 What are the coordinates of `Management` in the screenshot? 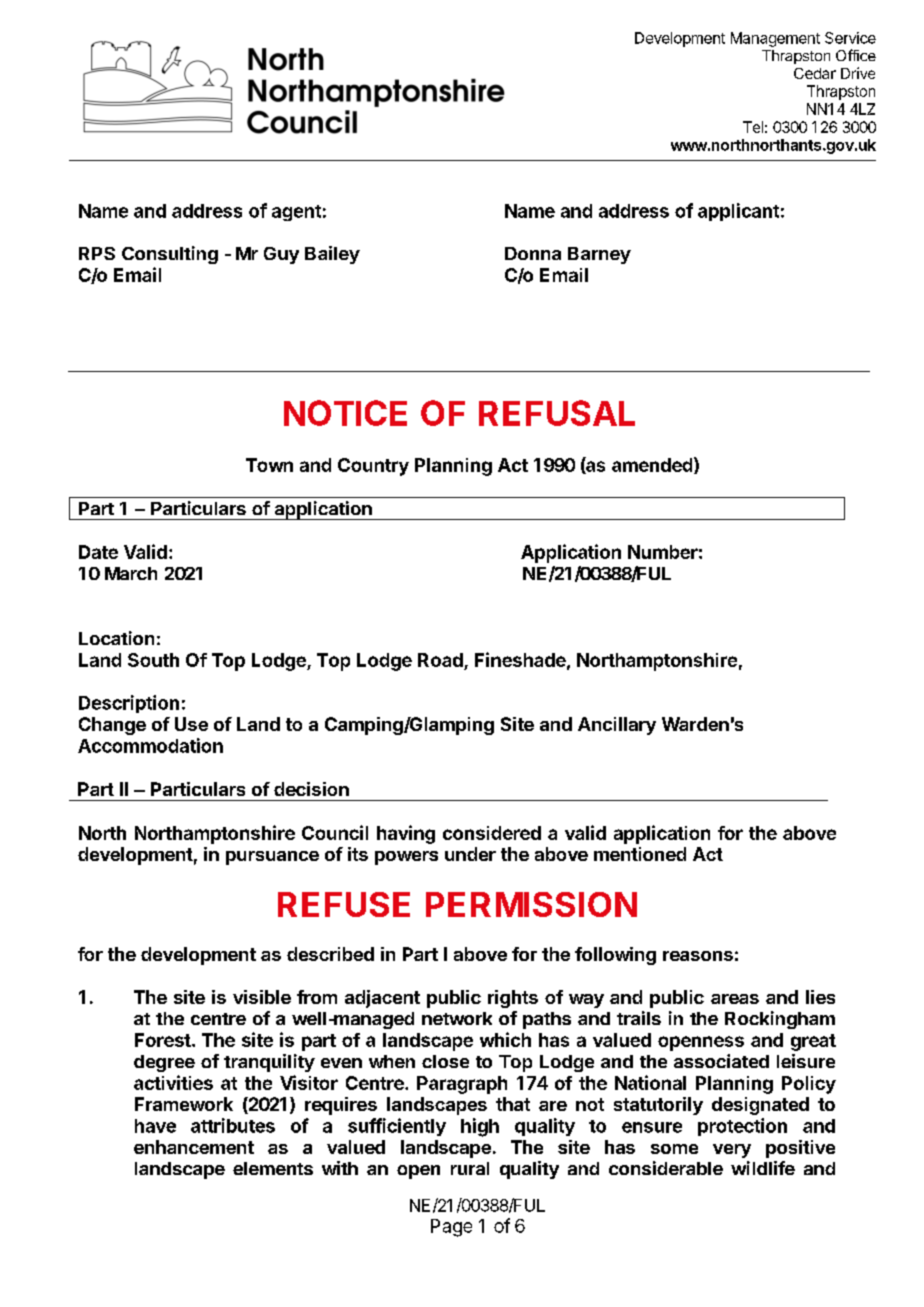 It's located at (775, 39).
